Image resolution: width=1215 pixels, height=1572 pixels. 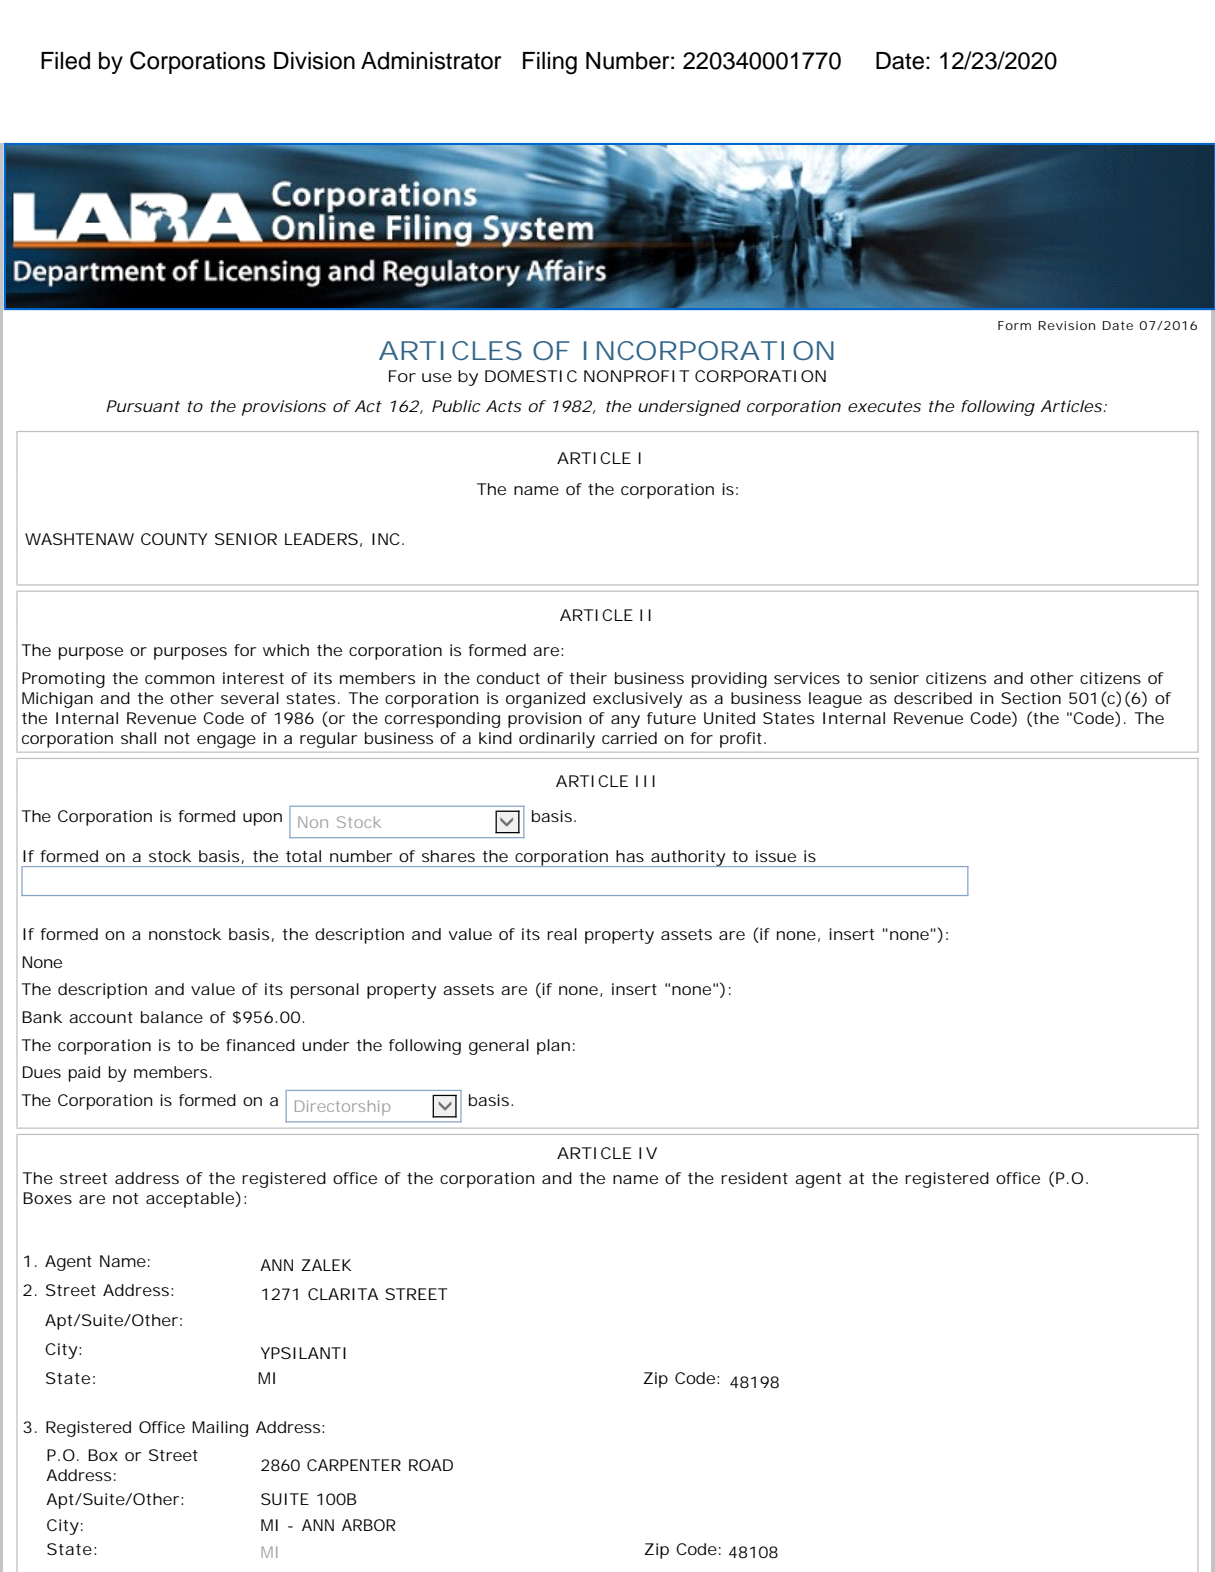 I want to click on Revision, so click(x=1066, y=325).
